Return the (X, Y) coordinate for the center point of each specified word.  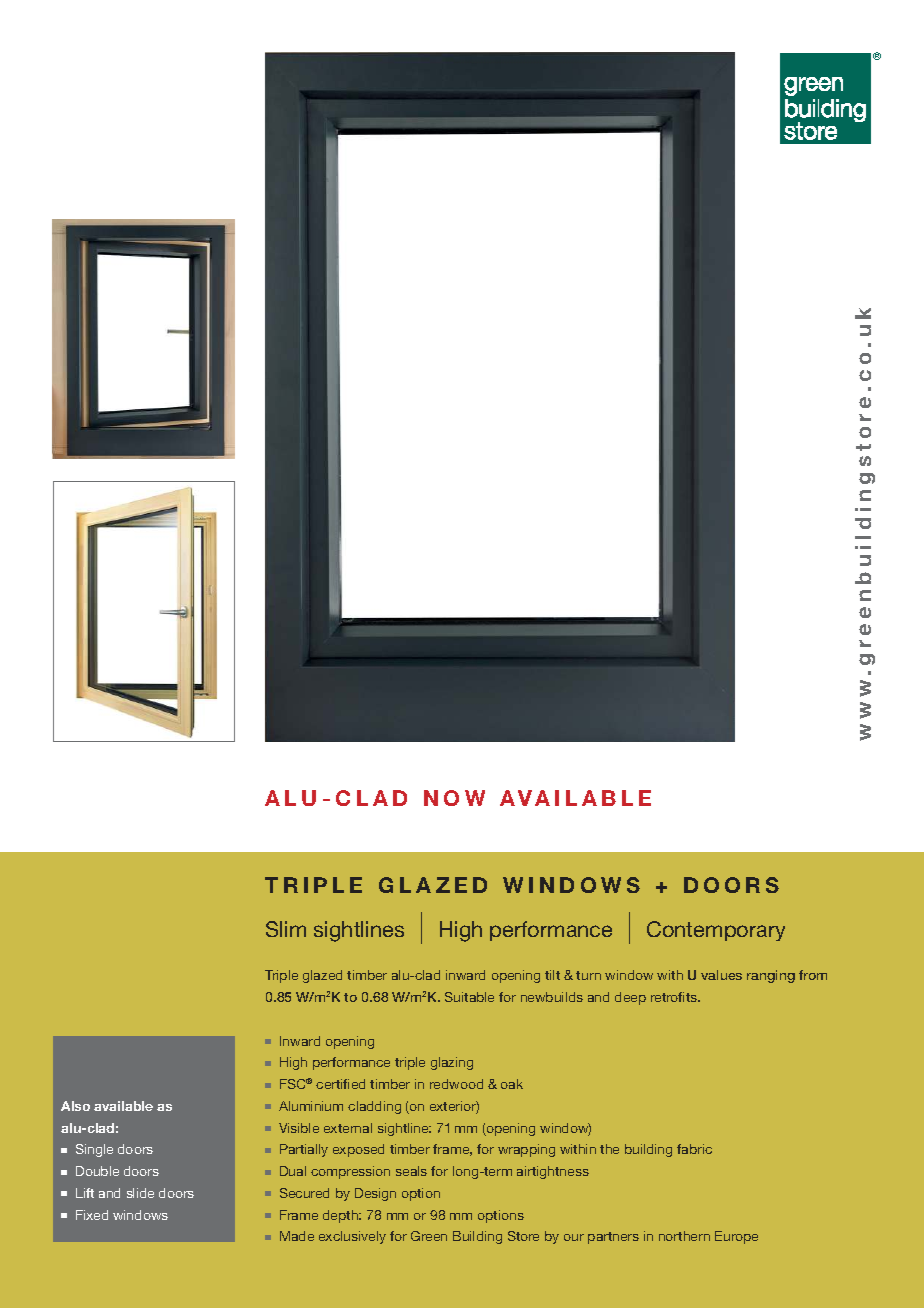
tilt (552, 975)
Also (75, 1106)
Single (94, 1150)
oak (512, 1084)
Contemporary (716, 931)
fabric (694, 1149)
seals (411, 1171)
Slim (286, 929)
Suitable (469, 997)
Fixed (92, 1215)
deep (630, 998)
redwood (456, 1084)
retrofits (675, 997)
